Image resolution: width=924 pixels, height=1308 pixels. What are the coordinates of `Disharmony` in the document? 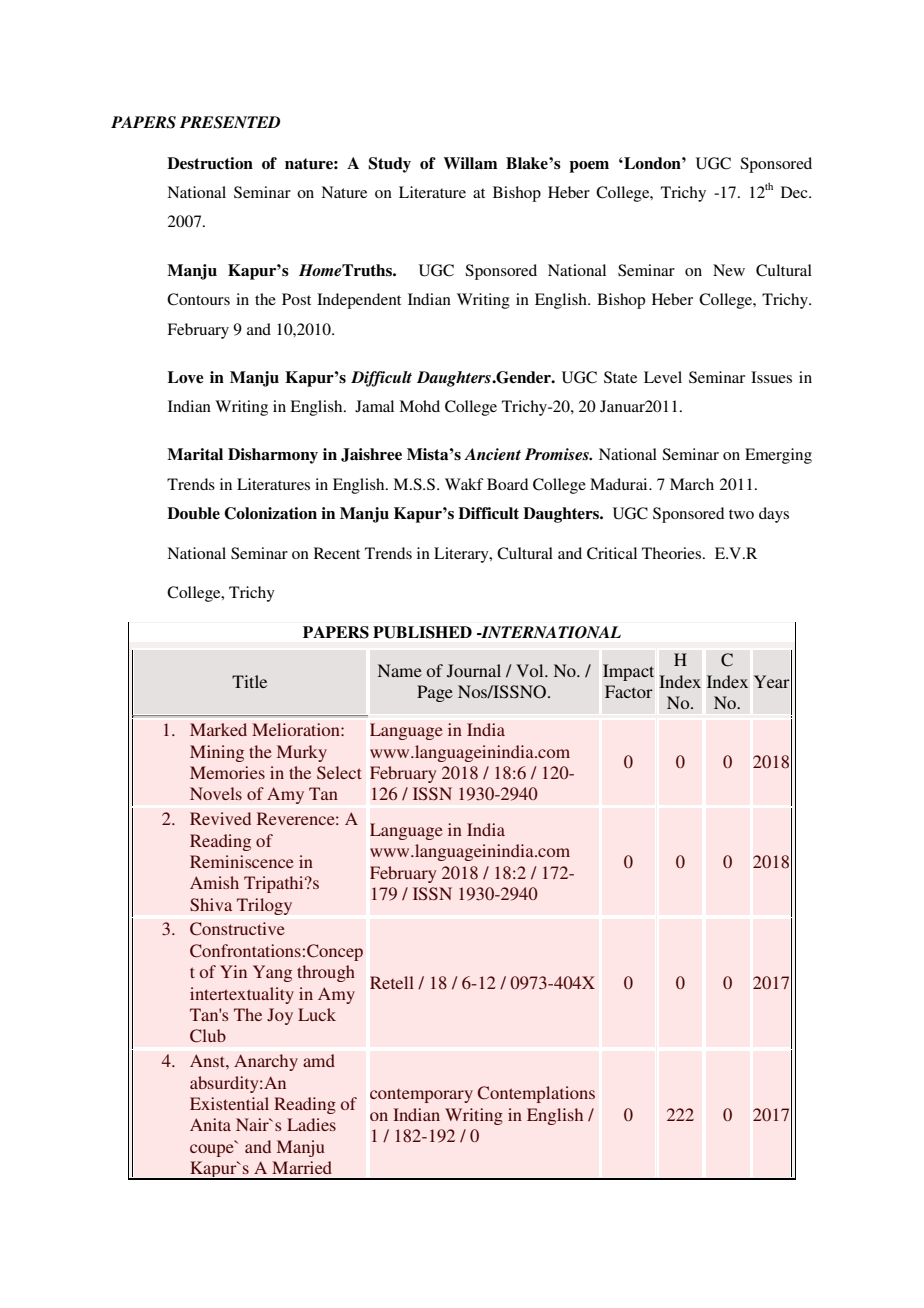 It's located at (273, 456).
